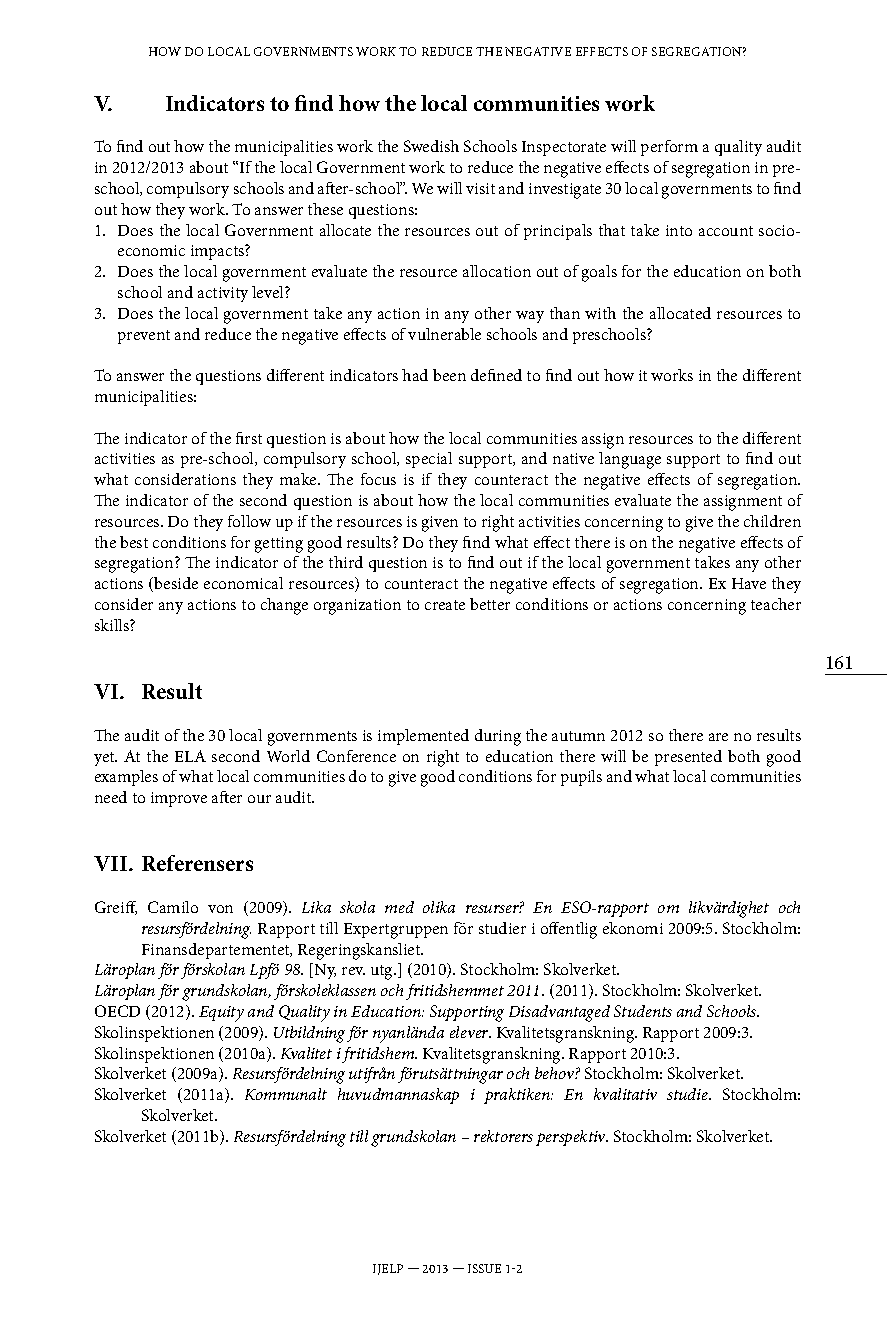 This screenshot has width=896, height=1321. I want to click on visit, so click(480, 188).
